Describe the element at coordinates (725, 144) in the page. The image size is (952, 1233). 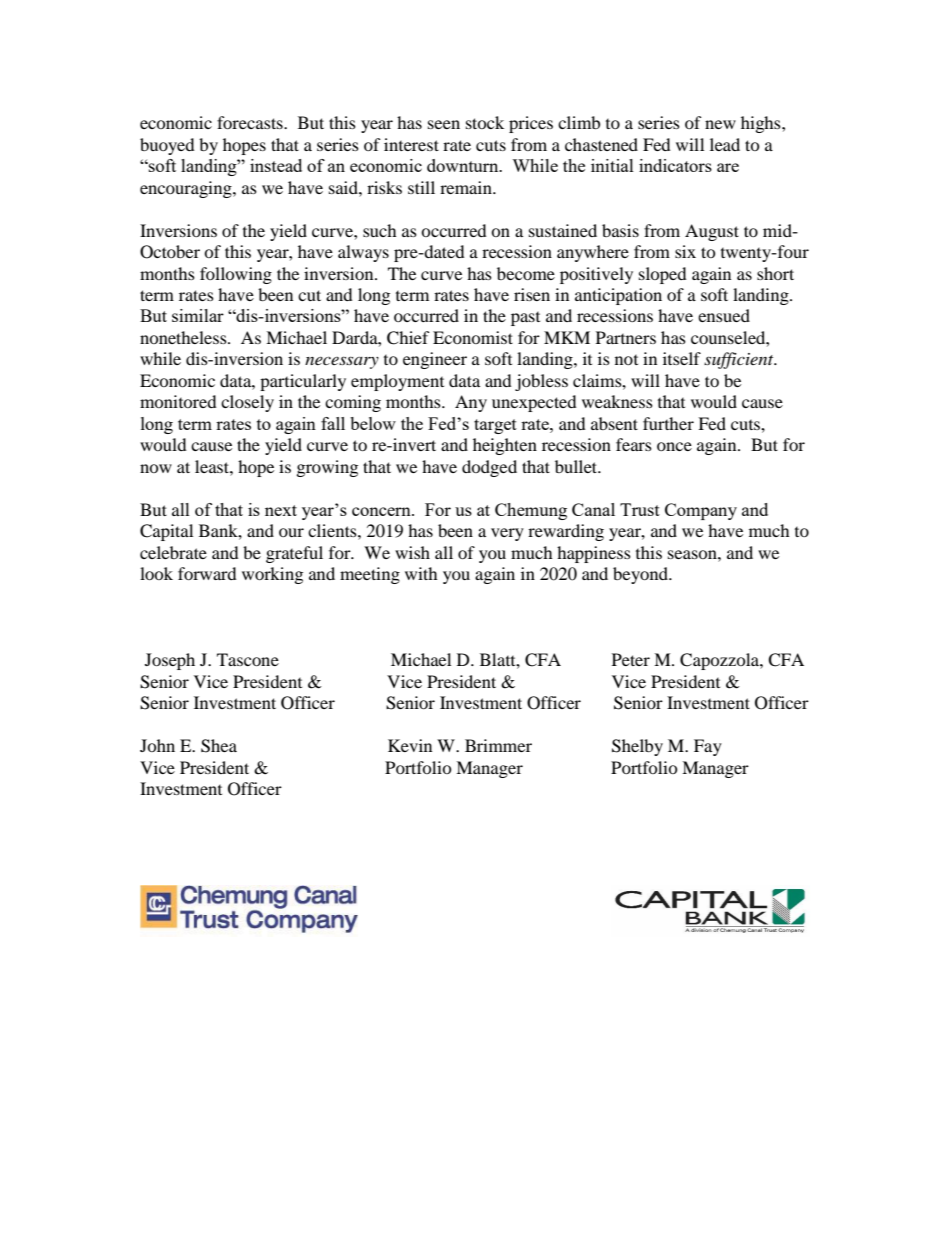
I see `lead` at that location.
